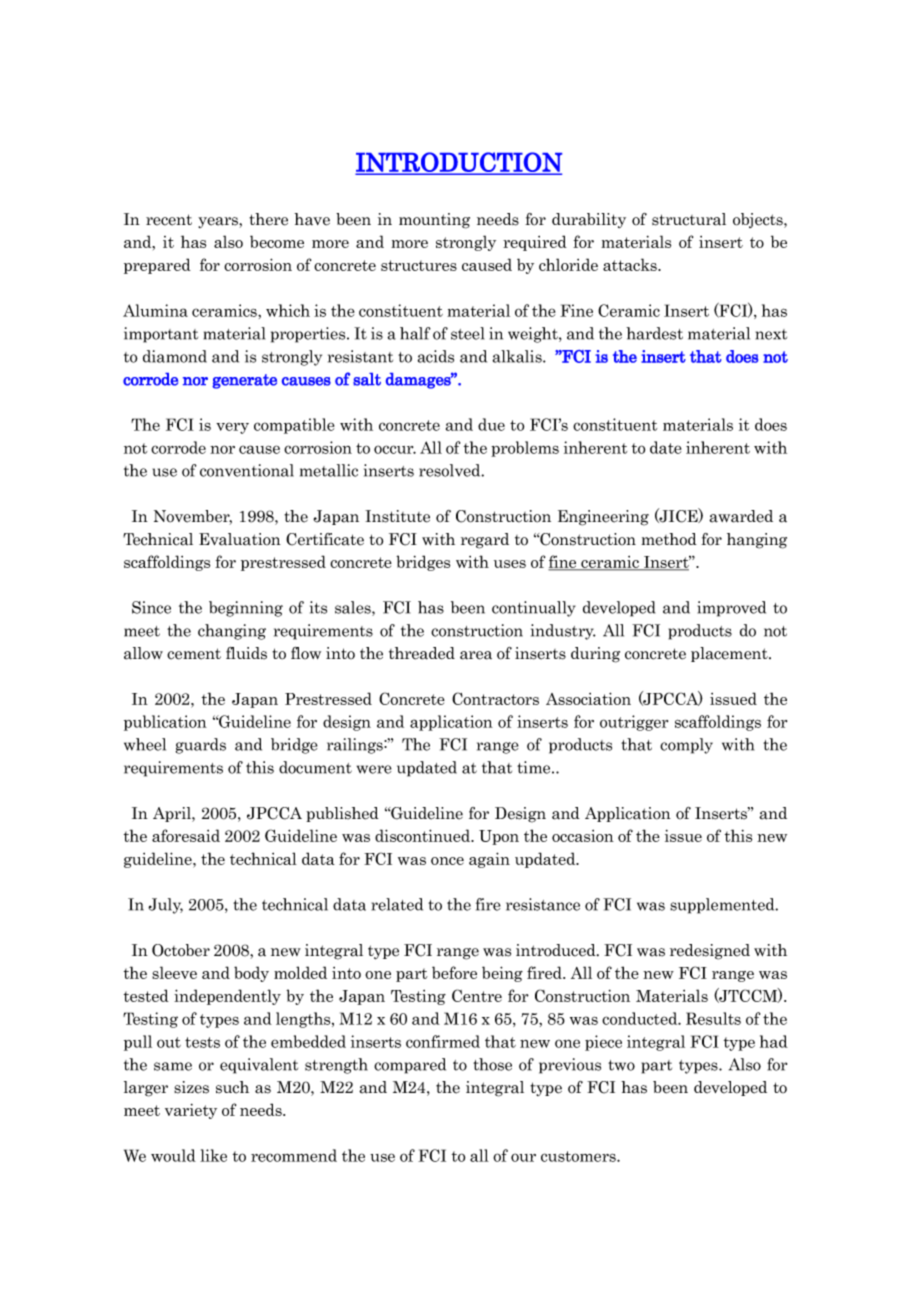  I want to click on variety, so click(191, 1111).
